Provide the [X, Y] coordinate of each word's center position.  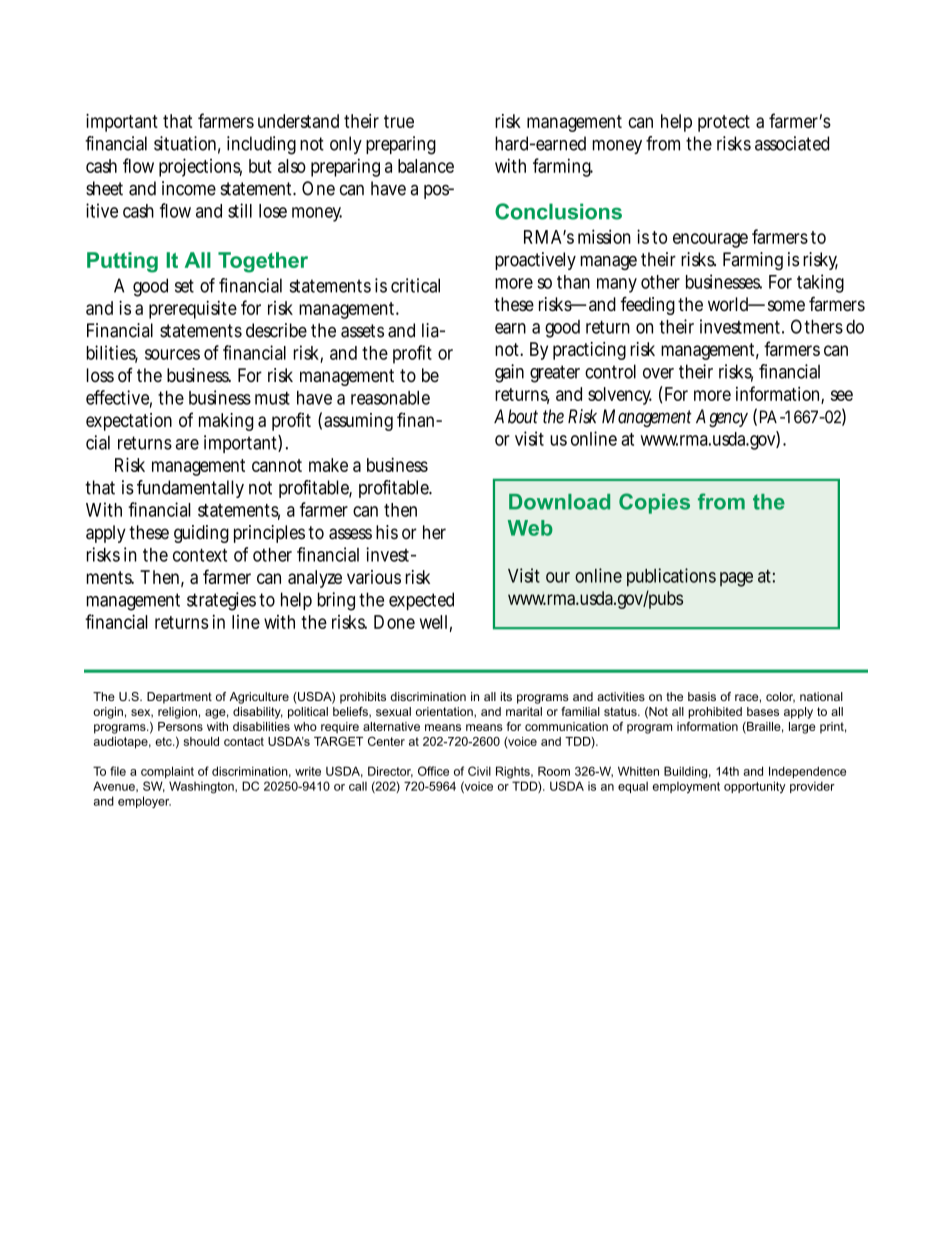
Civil [479, 771]
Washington [202, 787]
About [516, 416]
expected [421, 601]
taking [820, 283]
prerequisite [193, 309]
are [187, 444]
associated [792, 143]
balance [426, 166]
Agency [722, 418]
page [736, 579]
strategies [221, 601]
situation [187, 144]
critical [415, 285]
